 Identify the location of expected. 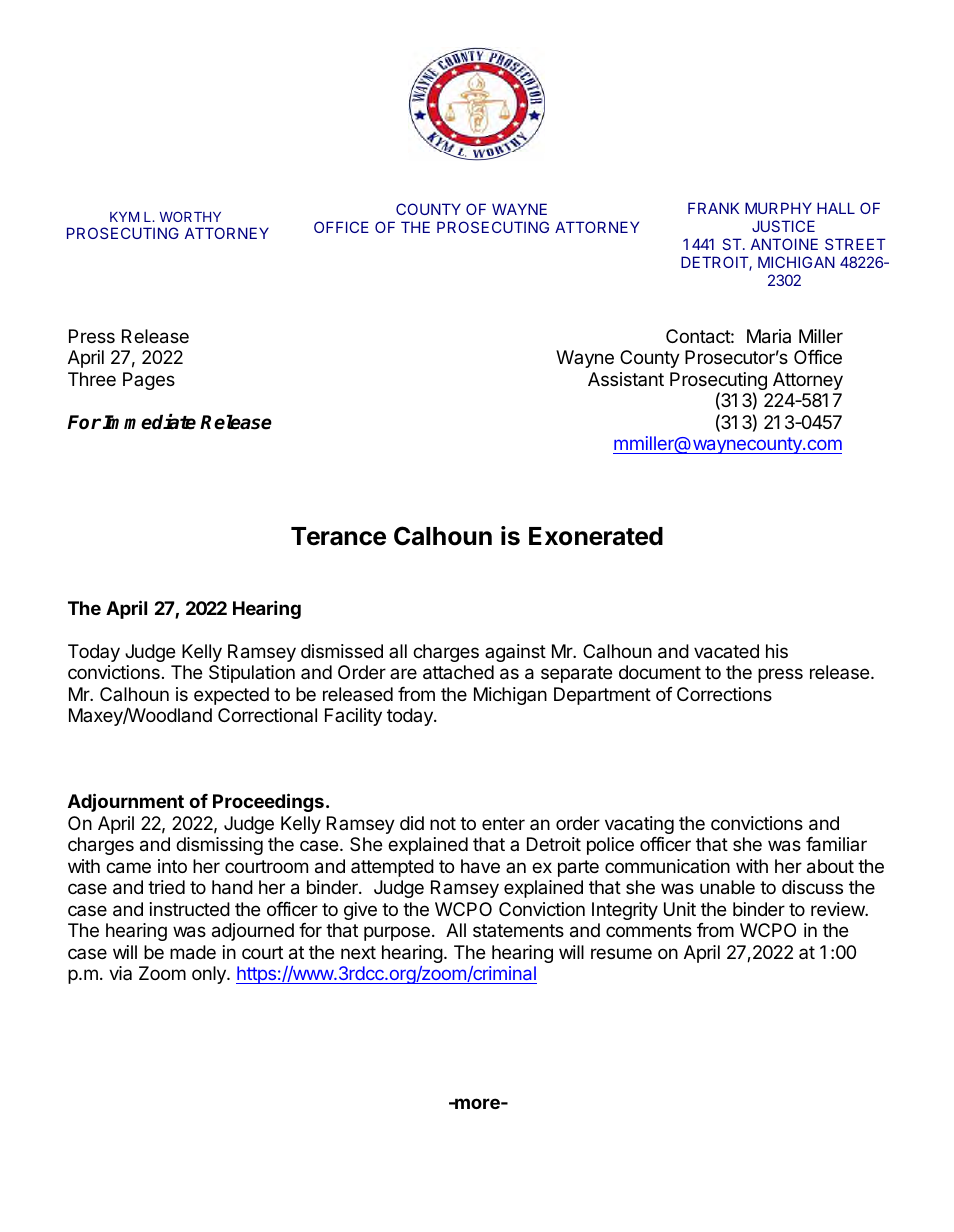
(231, 696).
